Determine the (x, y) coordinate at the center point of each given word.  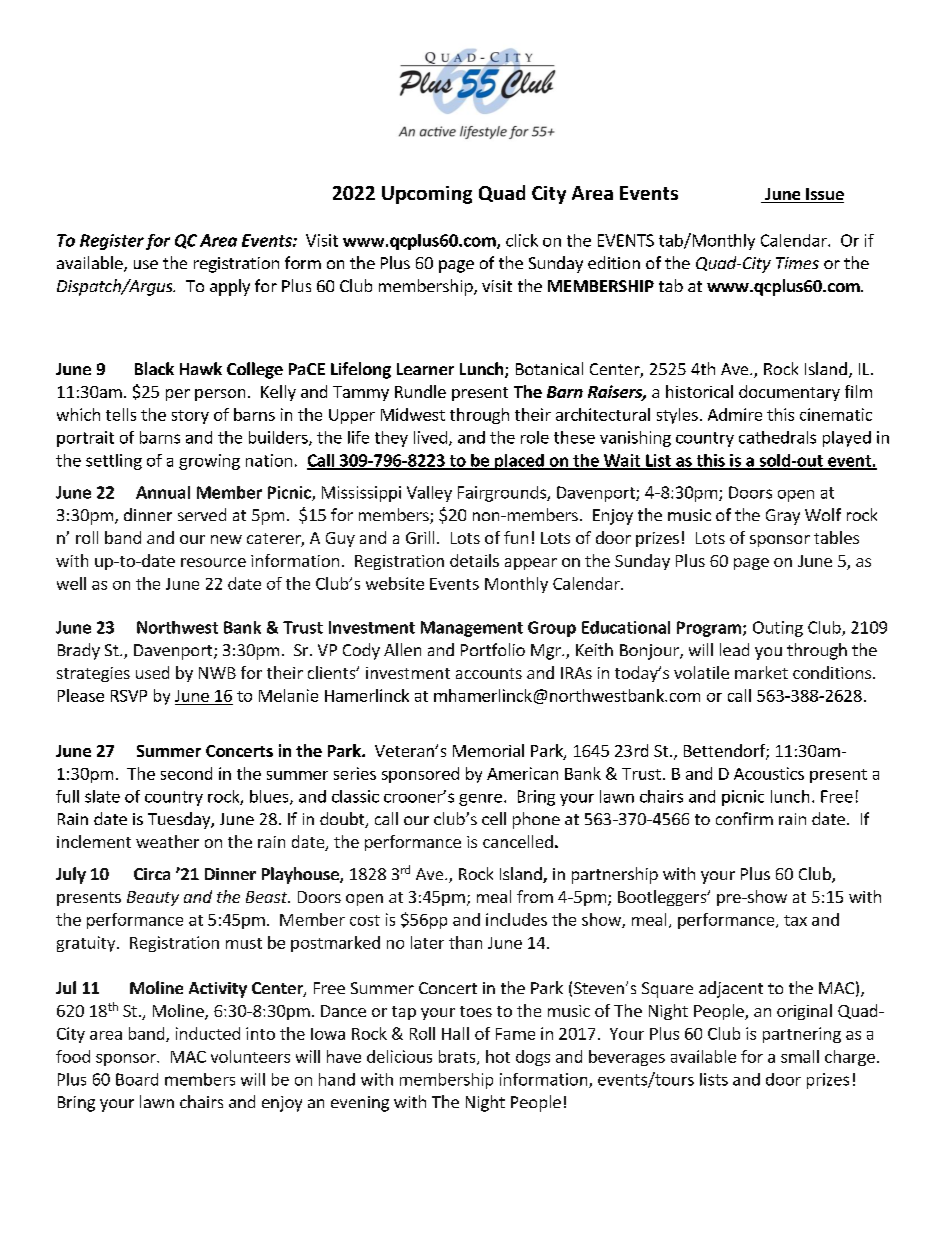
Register (112, 242)
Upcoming (427, 195)
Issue (824, 195)
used (152, 672)
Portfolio (493, 649)
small (800, 1056)
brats (458, 1057)
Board (137, 1079)
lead (734, 649)
